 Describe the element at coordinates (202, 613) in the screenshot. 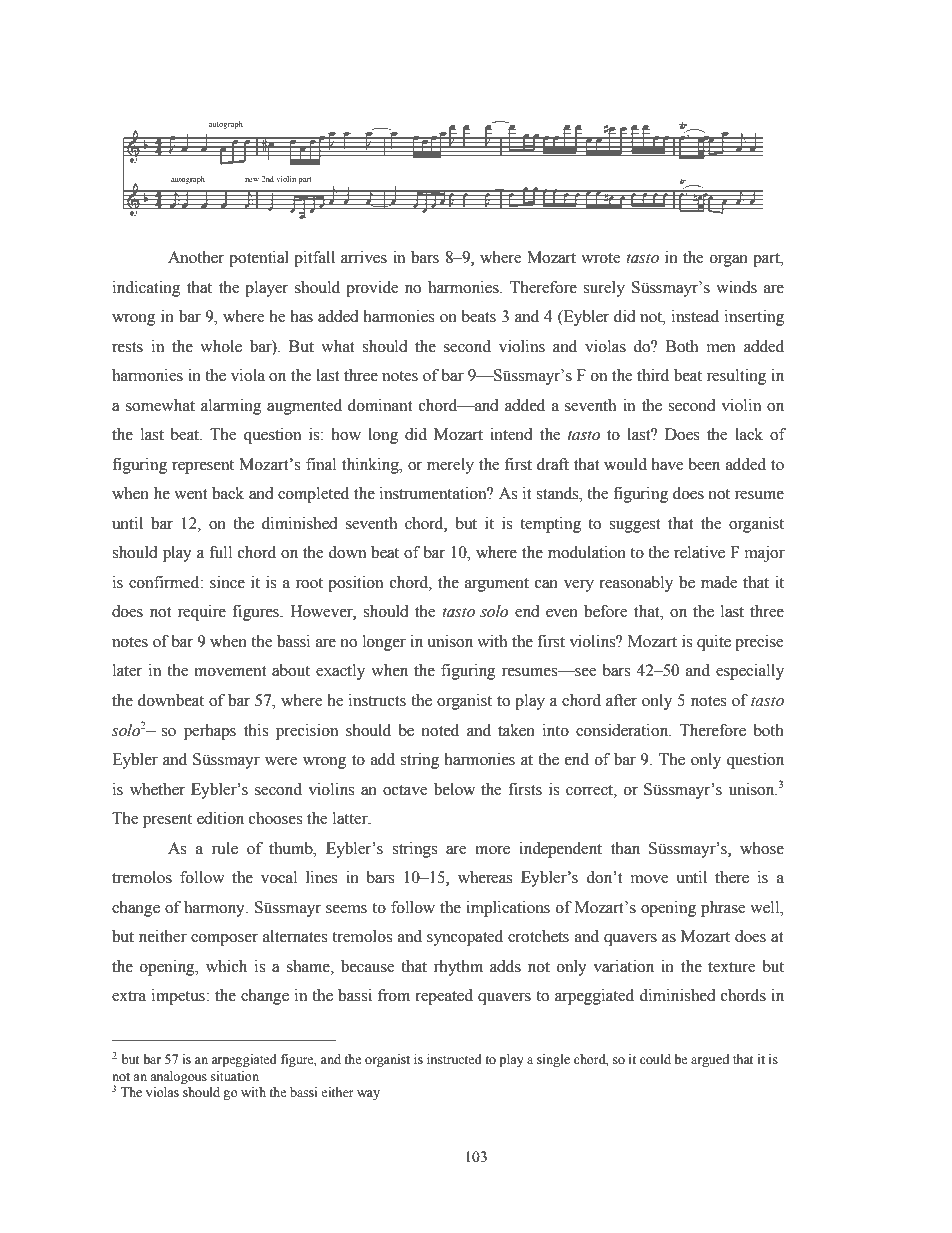

I see `require` at that location.
